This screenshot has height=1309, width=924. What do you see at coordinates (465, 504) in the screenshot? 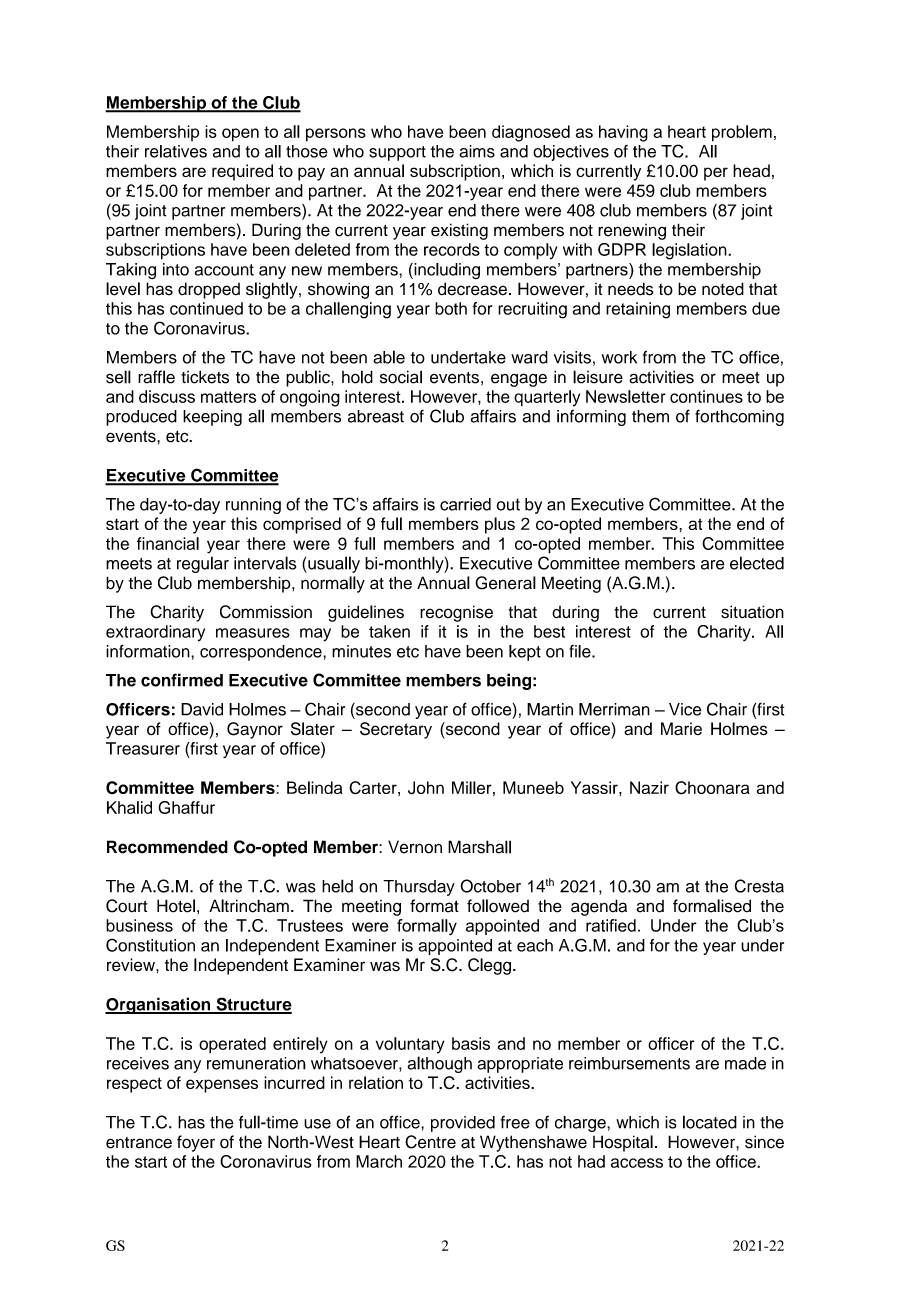
I see `carried` at bounding box center [465, 504].
